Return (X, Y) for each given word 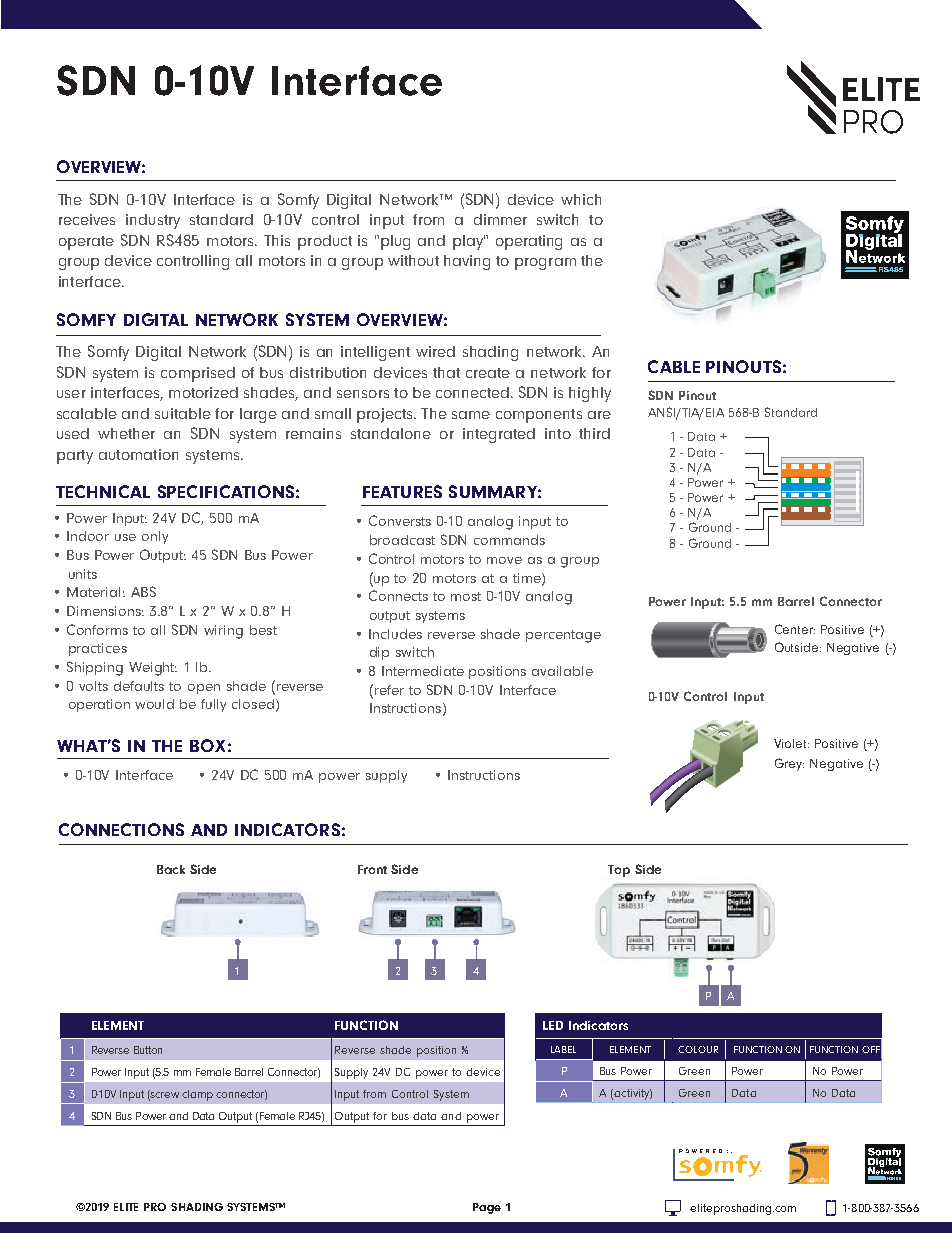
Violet (791, 743)
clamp (197, 1095)
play (469, 242)
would (154, 704)
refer (389, 690)
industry (153, 221)
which (581, 199)
